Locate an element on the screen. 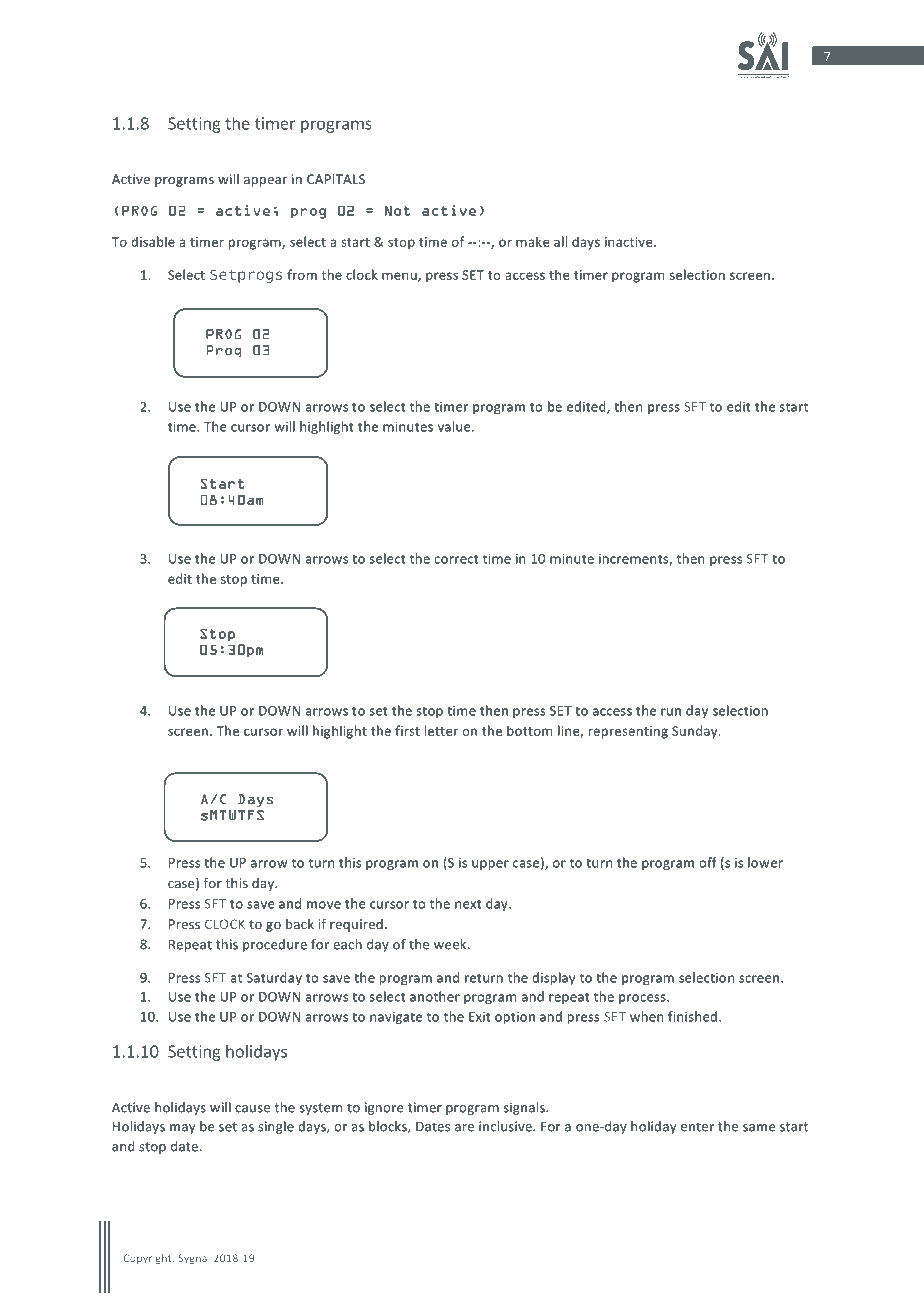  correct is located at coordinates (456, 559).
